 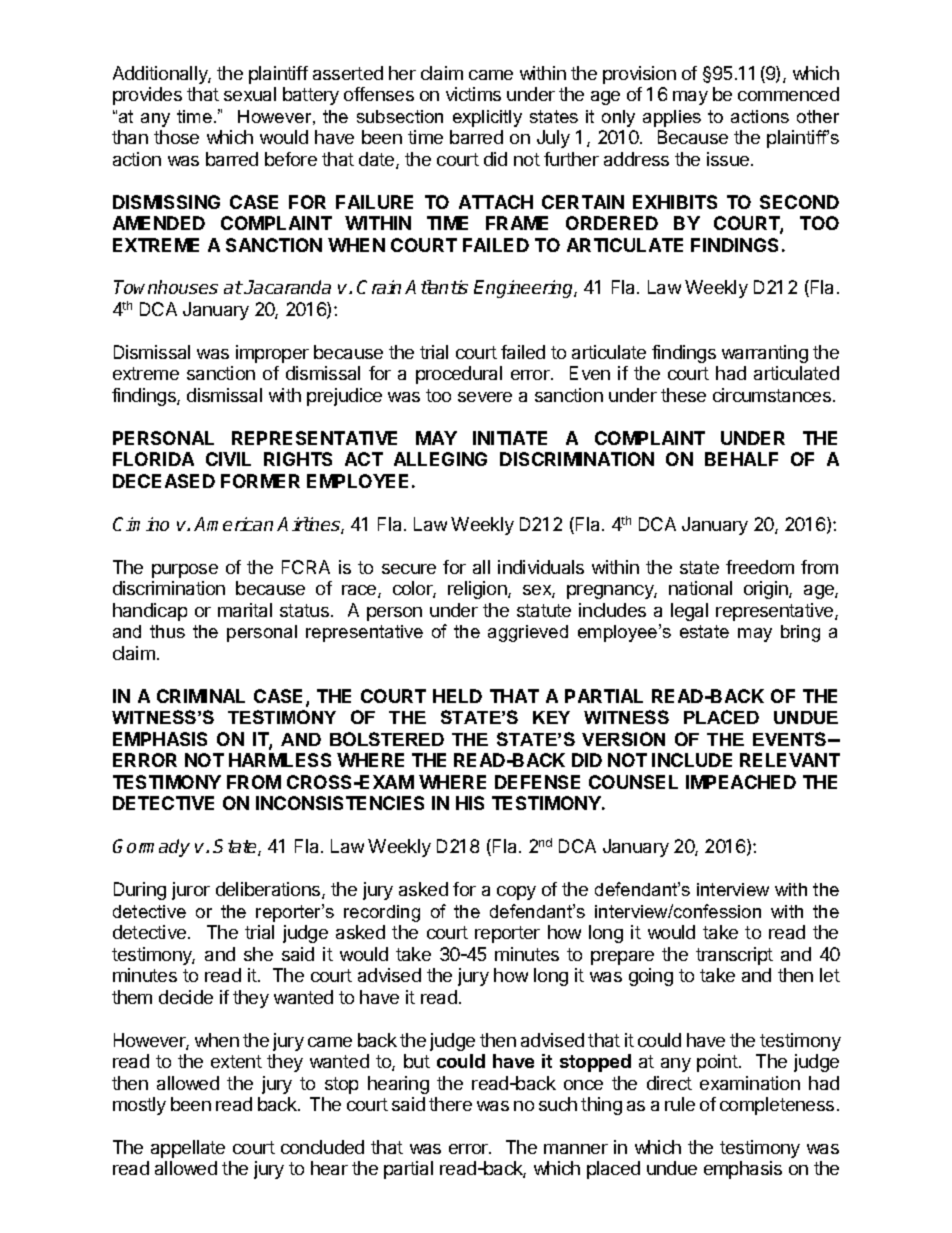 What do you see at coordinates (478, 590) in the screenshot?
I see `religion` at bounding box center [478, 590].
